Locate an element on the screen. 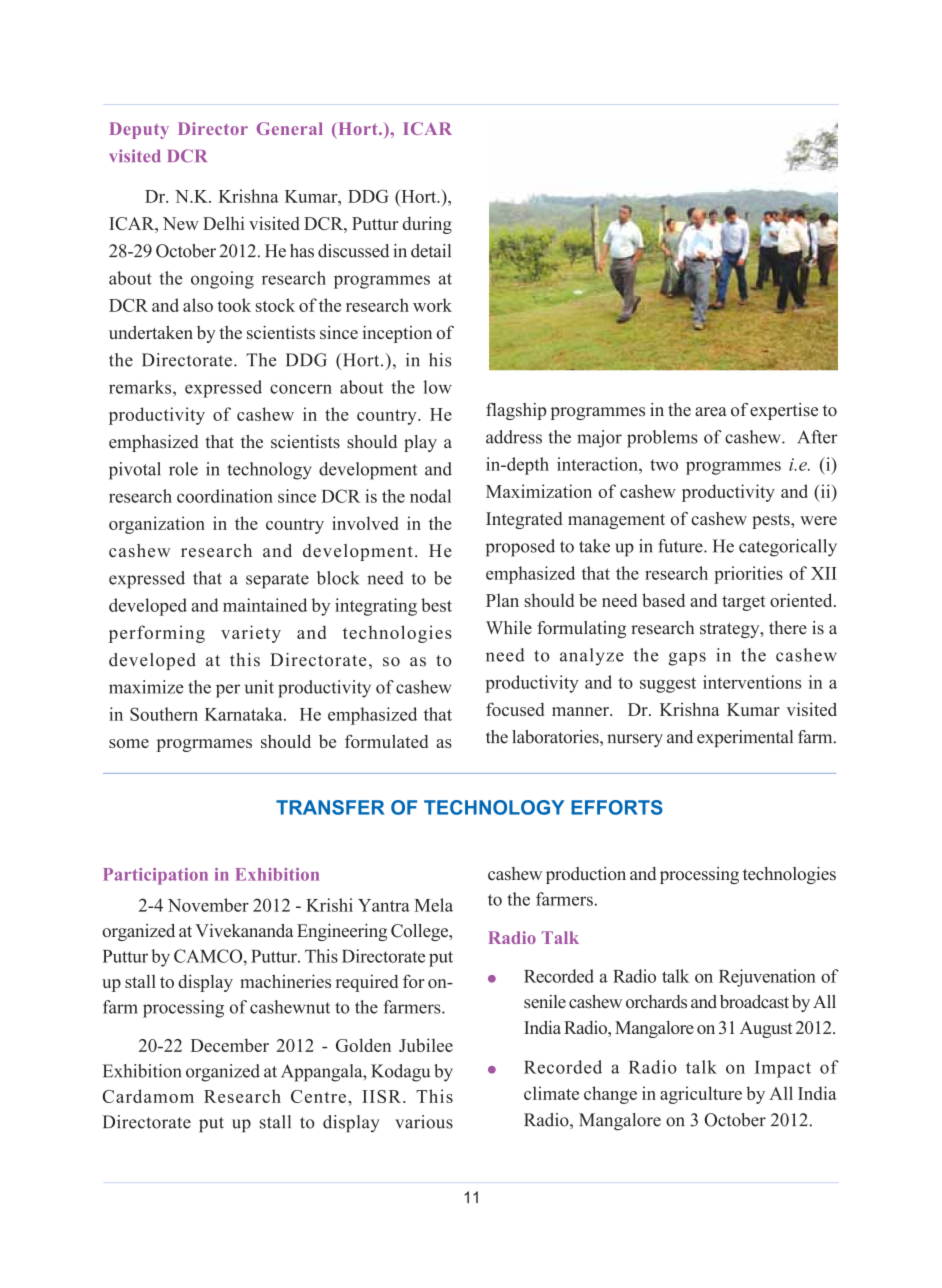 The image size is (942, 1288). two is located at coordinates (664, 465).
